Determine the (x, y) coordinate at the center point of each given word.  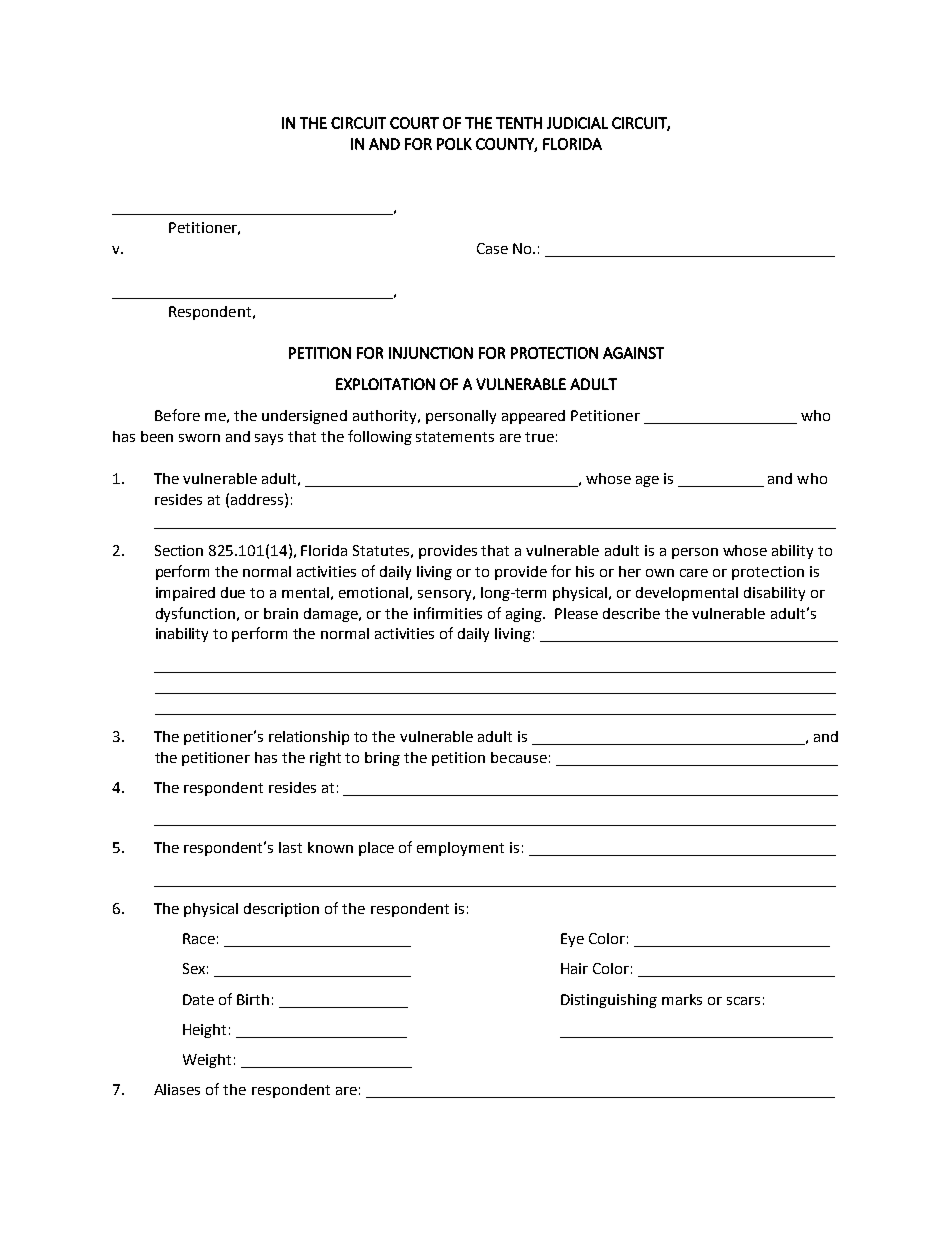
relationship (309, 738)
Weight (207, 1061)
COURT (414, 123)
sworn (199, 438)
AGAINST (633, 353)
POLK (454, 144)
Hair (574, 968)
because (519, 757)
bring (382, 759)
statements (455, 437)
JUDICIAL (577, 123)
